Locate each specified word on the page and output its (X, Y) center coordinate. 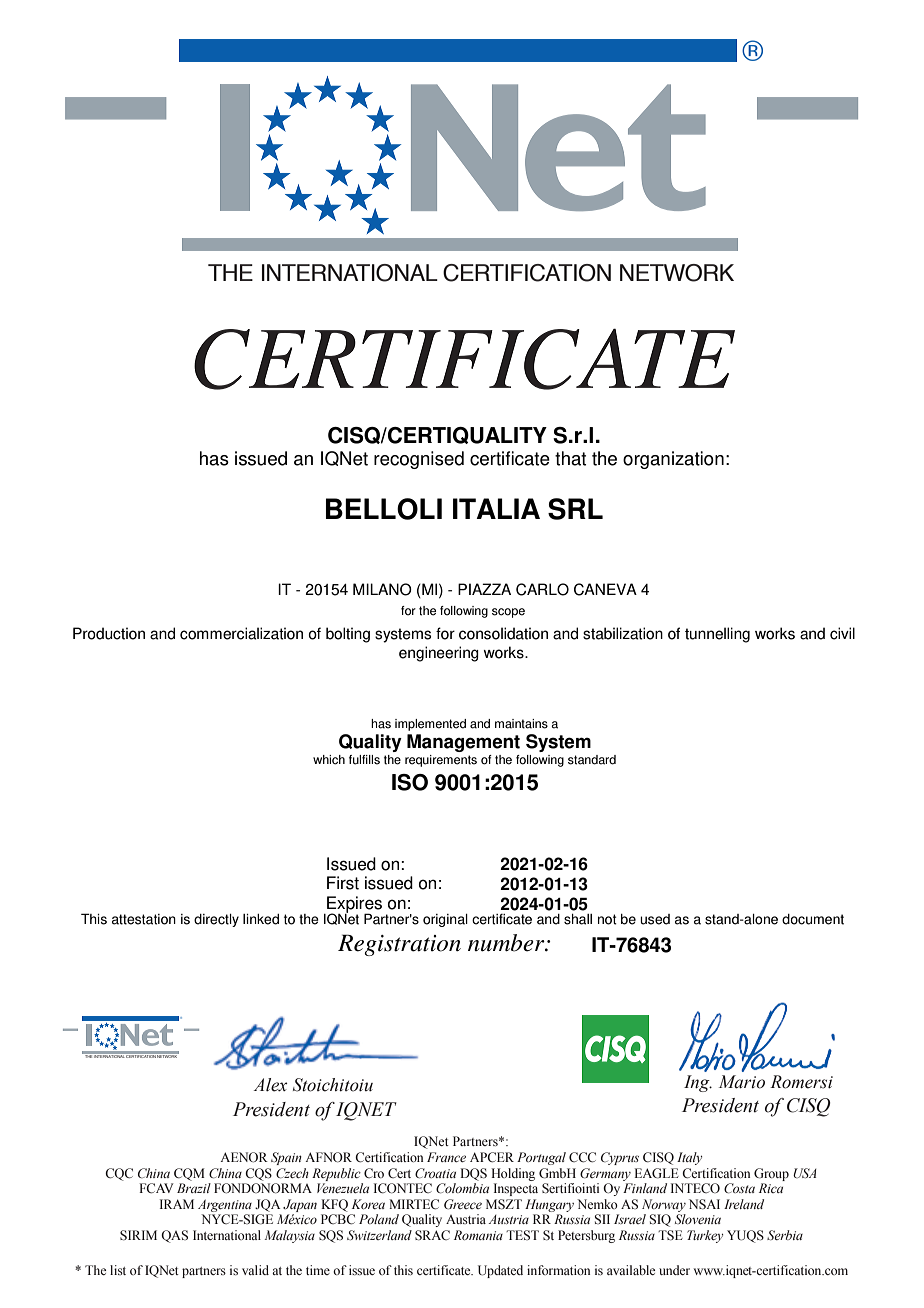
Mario (742, 1082)
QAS (174, 1236)
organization (673, 460)
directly (216, 920)
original (445, 920)
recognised (419, 460)
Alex (270, 1085)
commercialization (241, 633)
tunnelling (717, 635)
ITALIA (496, 508)
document (813, 919)
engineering (439, 654)
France (446, 1157)
